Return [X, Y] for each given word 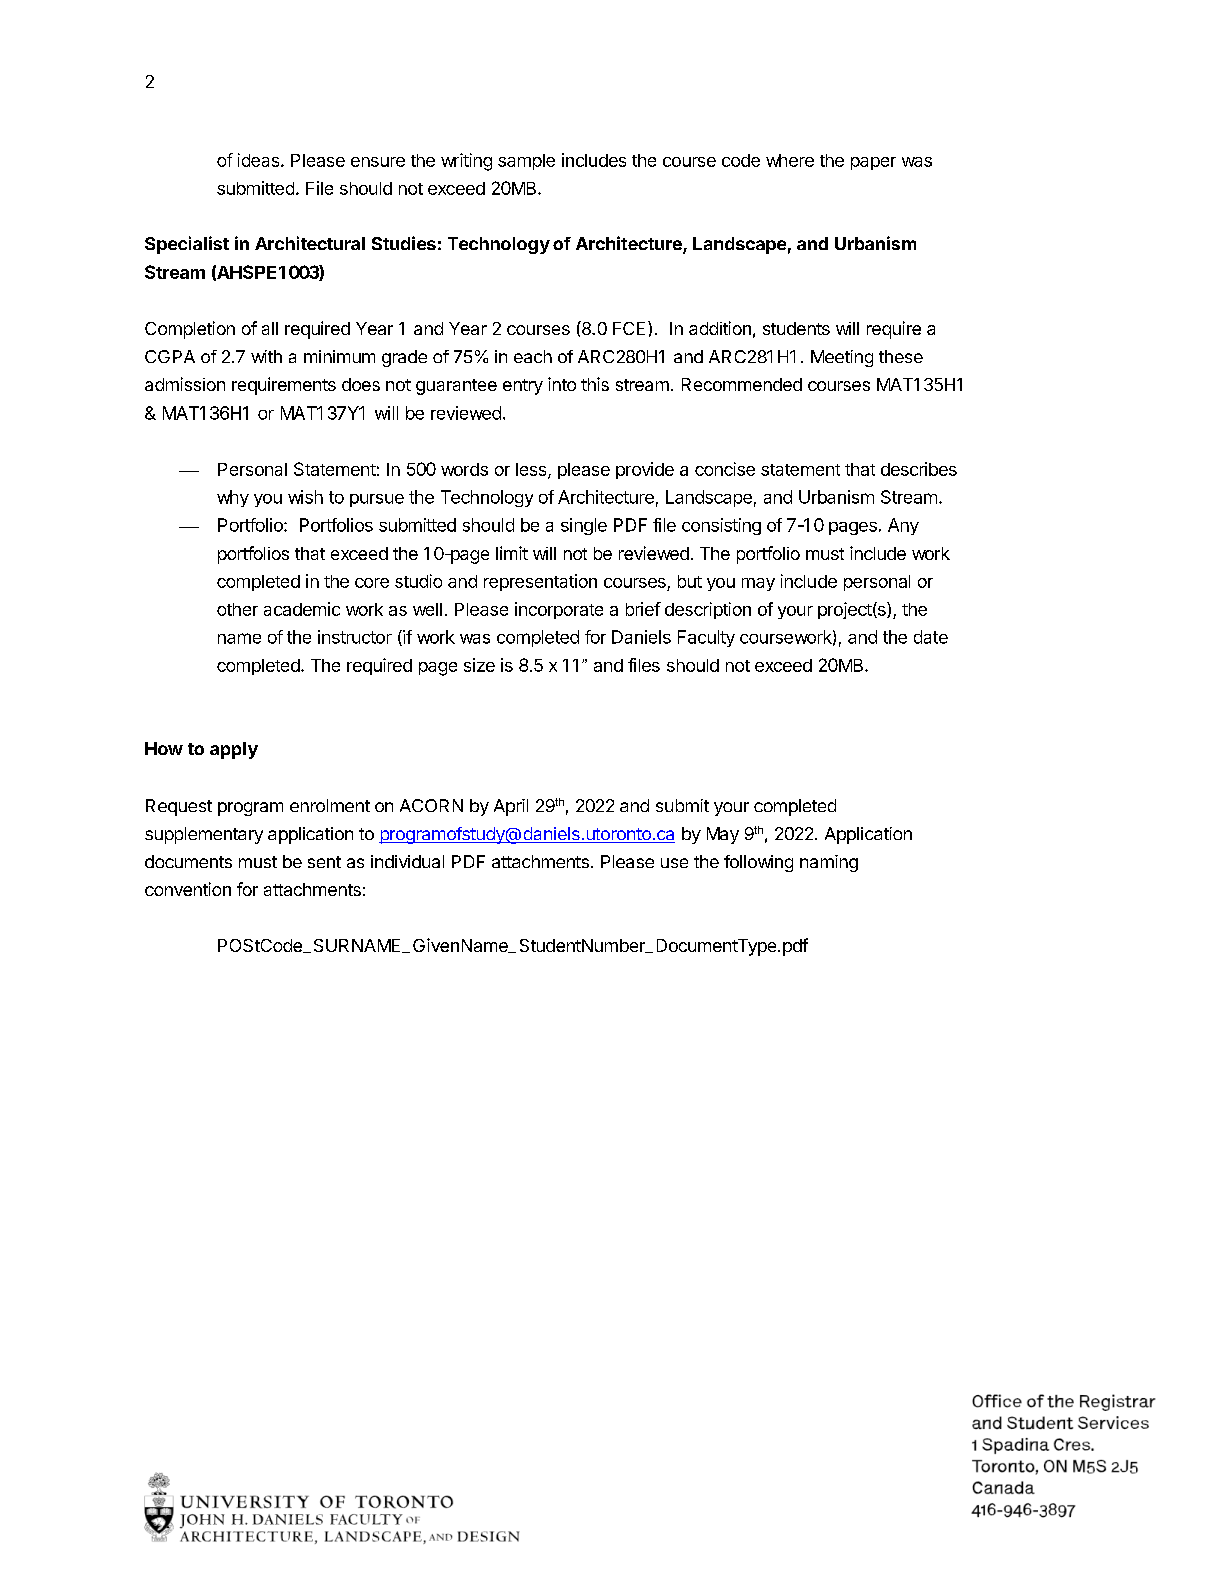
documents [188, 861]
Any [903, 526]
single [584, 526]
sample [526, 162]
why [233, 498]
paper [873, 163]
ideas [260, 160]
